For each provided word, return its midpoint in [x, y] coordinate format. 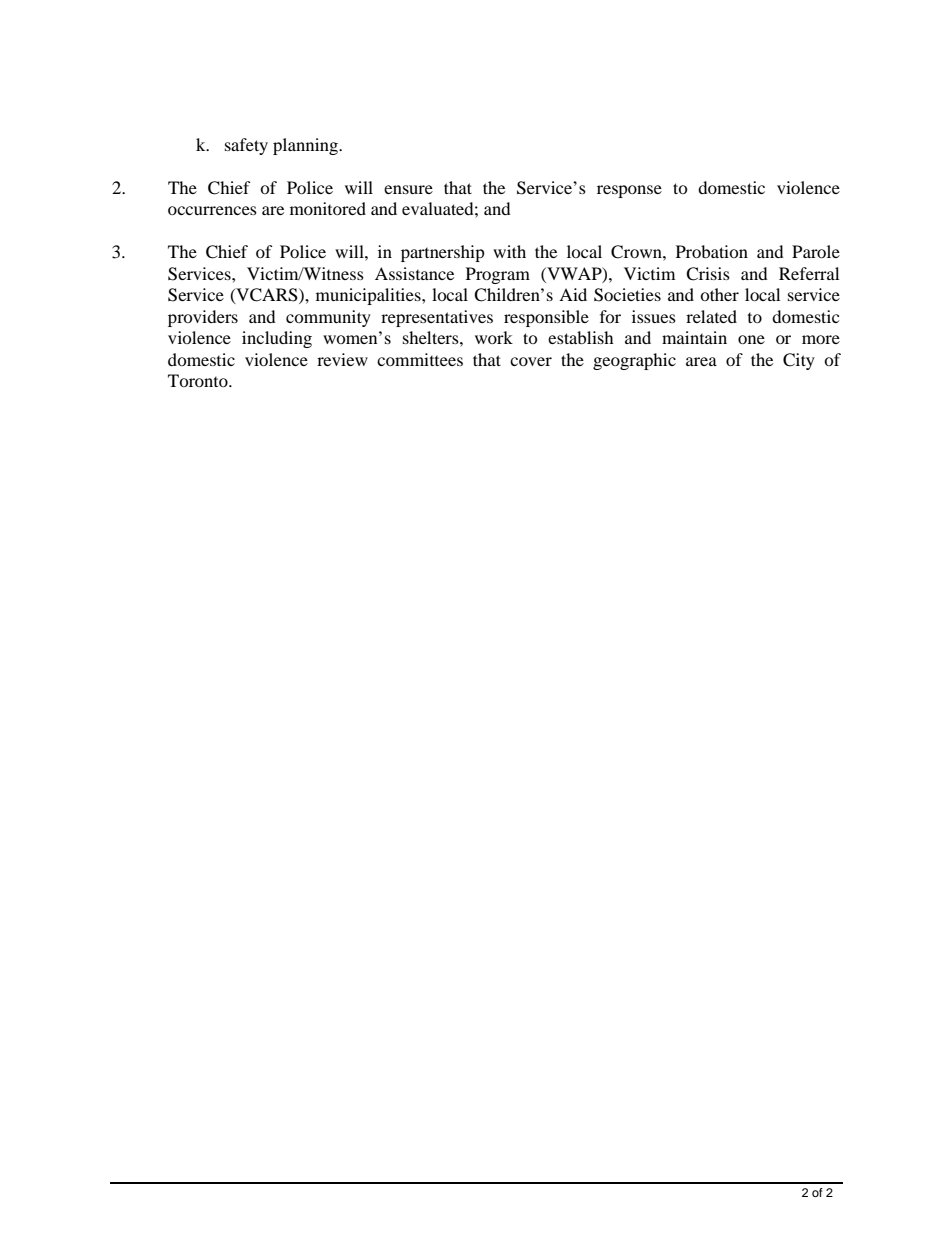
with [509, 251]
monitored [328, 208]
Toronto [199, 380]
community [328, 318]
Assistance [414, 273]
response [629, 191]
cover [531, 361]
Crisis [708, 274]
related [711, 316]
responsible [546, 318]
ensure [408, 189]
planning [307, 146]
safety [246, 146]
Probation [712, 251]
